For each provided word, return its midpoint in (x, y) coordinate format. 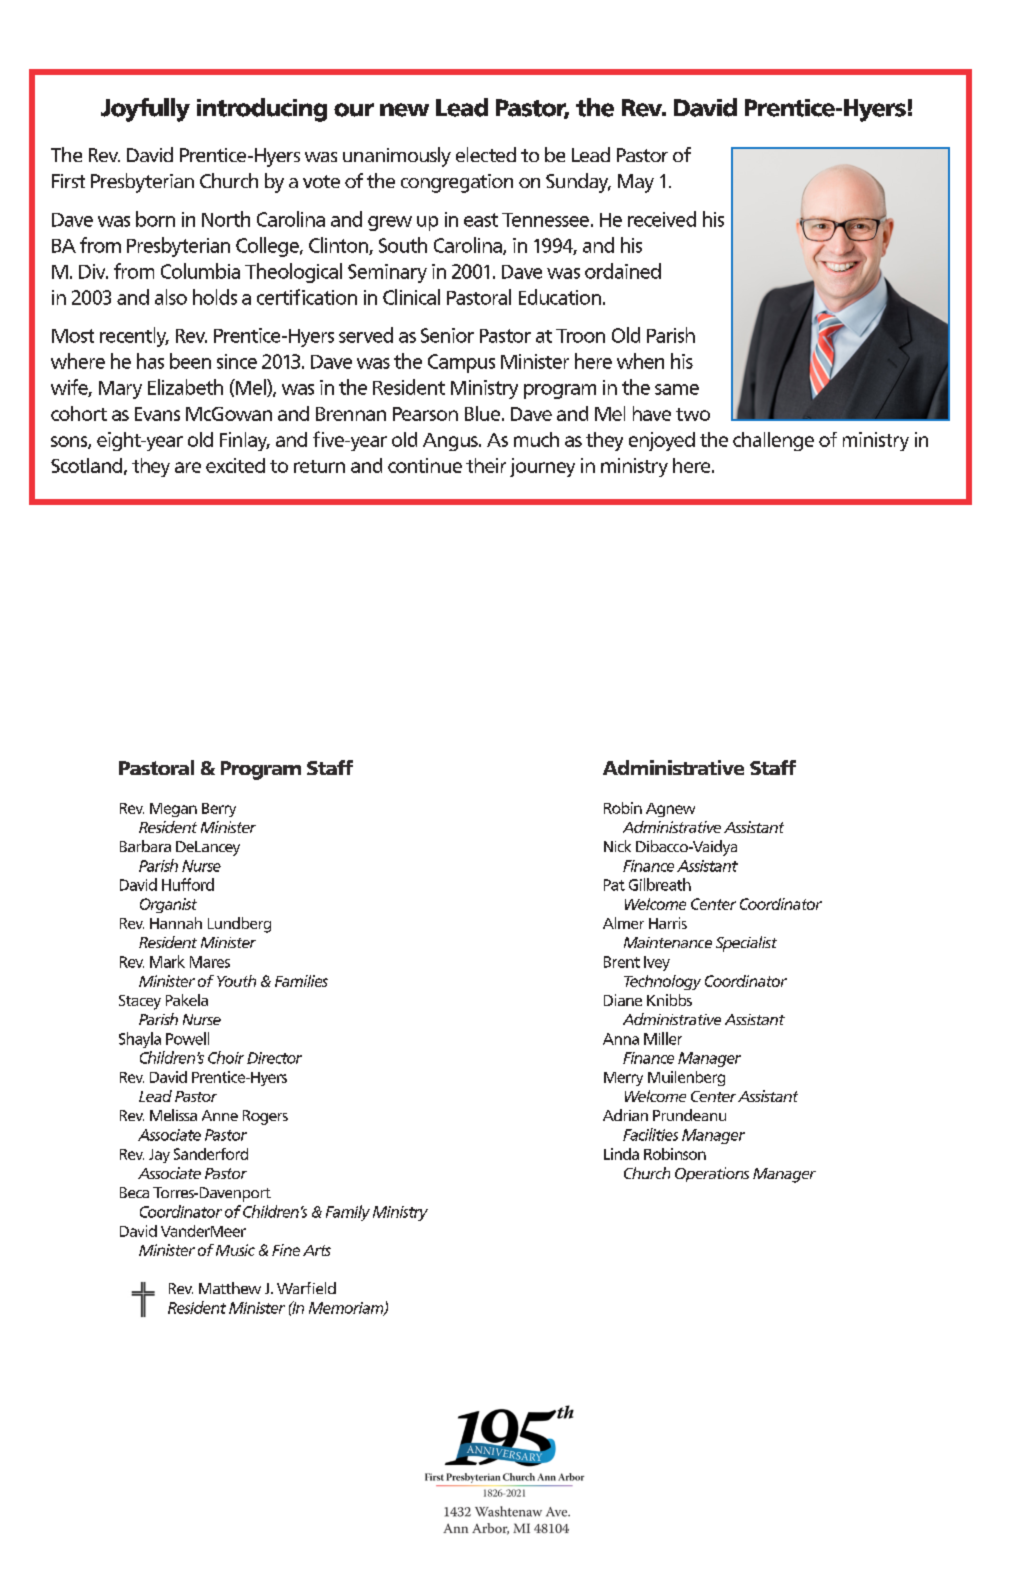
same (677, 389)
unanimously (397, 157)
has (150, 361)
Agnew (670, 810)
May (636, 183)
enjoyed (662, 441)
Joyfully (145, 110)
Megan (173, 810)
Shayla (140, 1040)
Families (301, 981)
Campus (461, 363)
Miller (663, 1038)
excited (235, 465)
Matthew (230, 1288)
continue (425, 465)
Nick (617, 846)
